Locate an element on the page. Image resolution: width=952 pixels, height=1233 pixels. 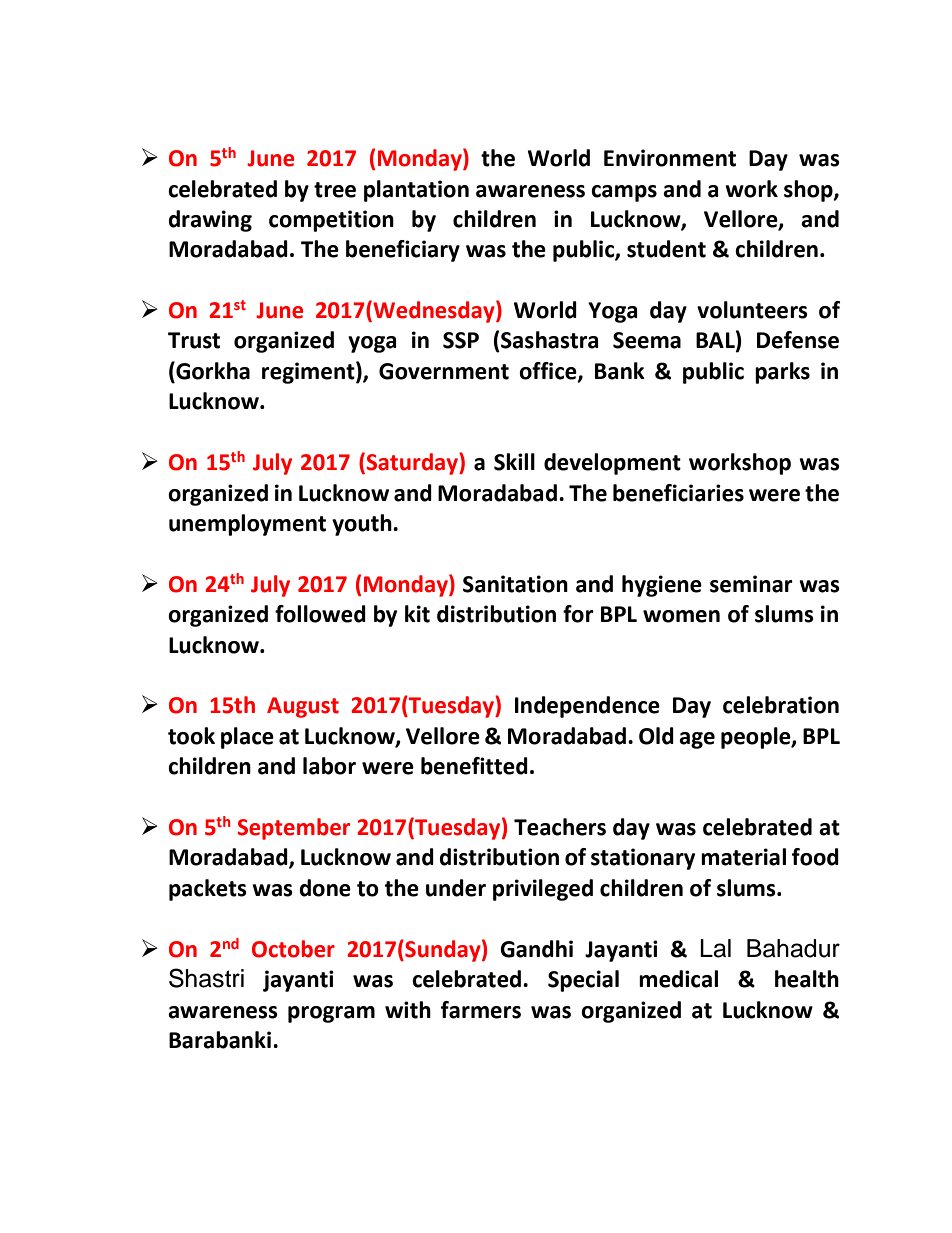
tree is located at coordinates (335, 190).
